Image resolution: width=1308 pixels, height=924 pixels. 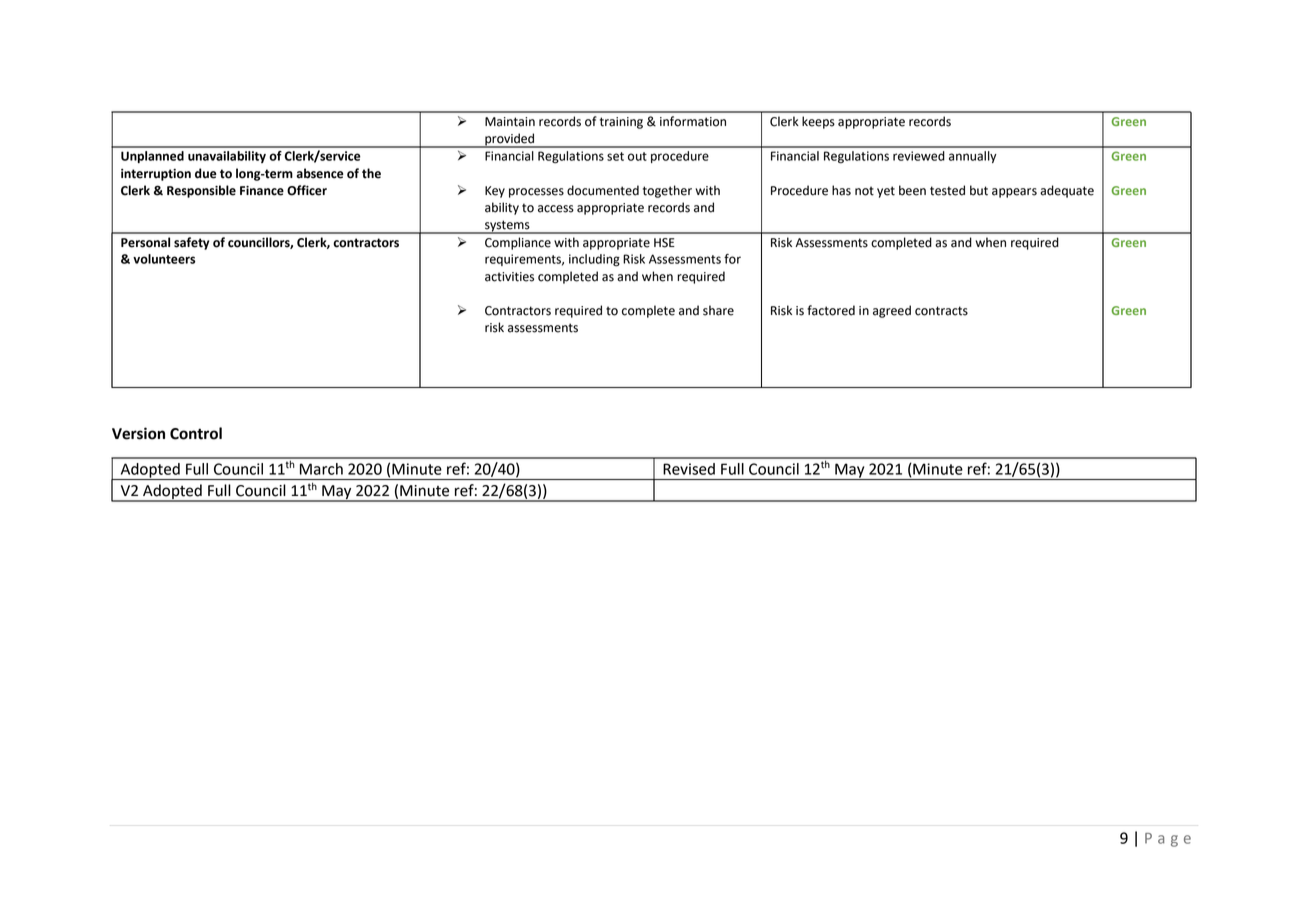 What do you see at coordinates (196, 433) in the page?
I see `Control` at bounding box center [196, 433].
